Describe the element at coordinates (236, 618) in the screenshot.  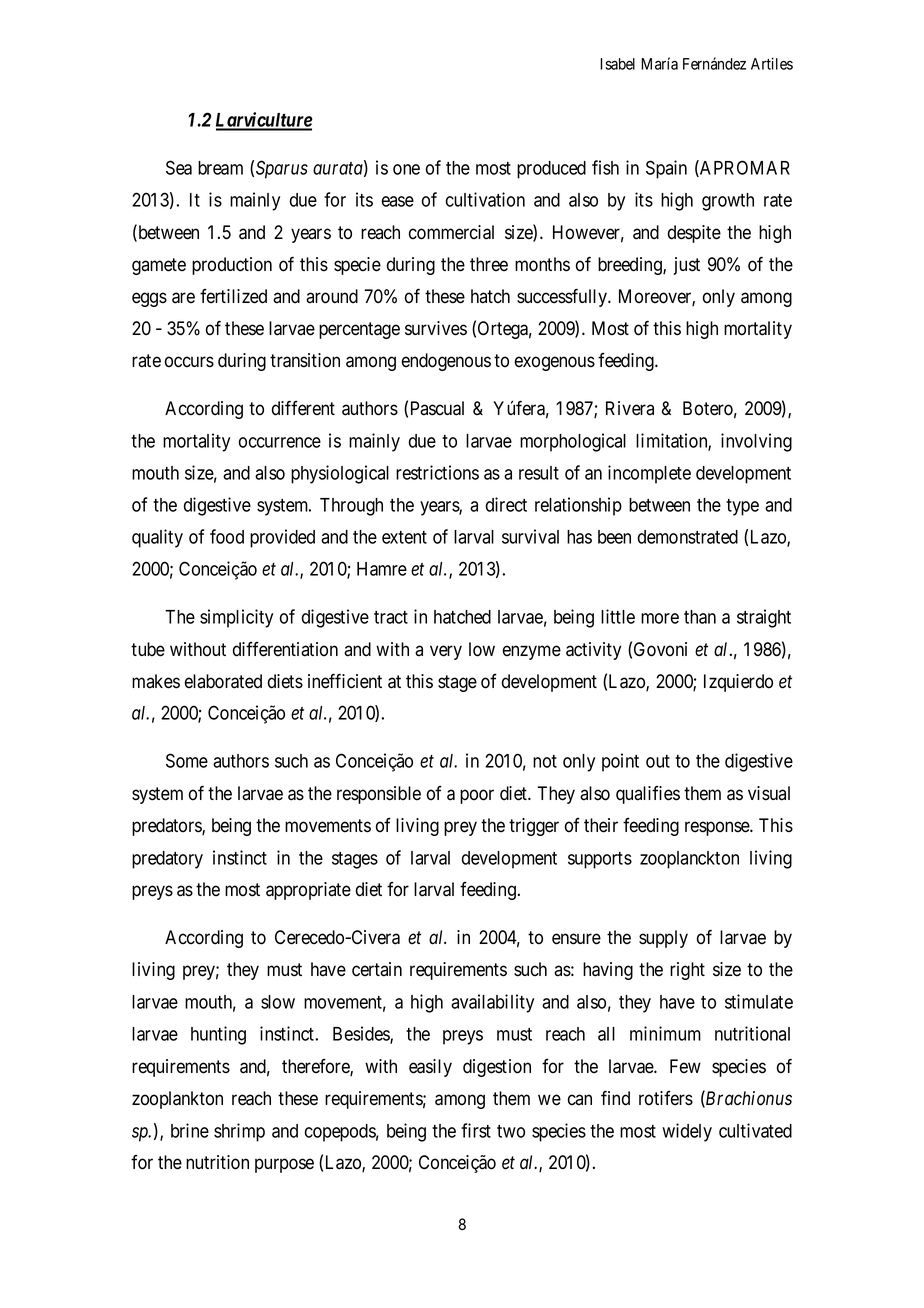
I see `simplicity` at that location.
